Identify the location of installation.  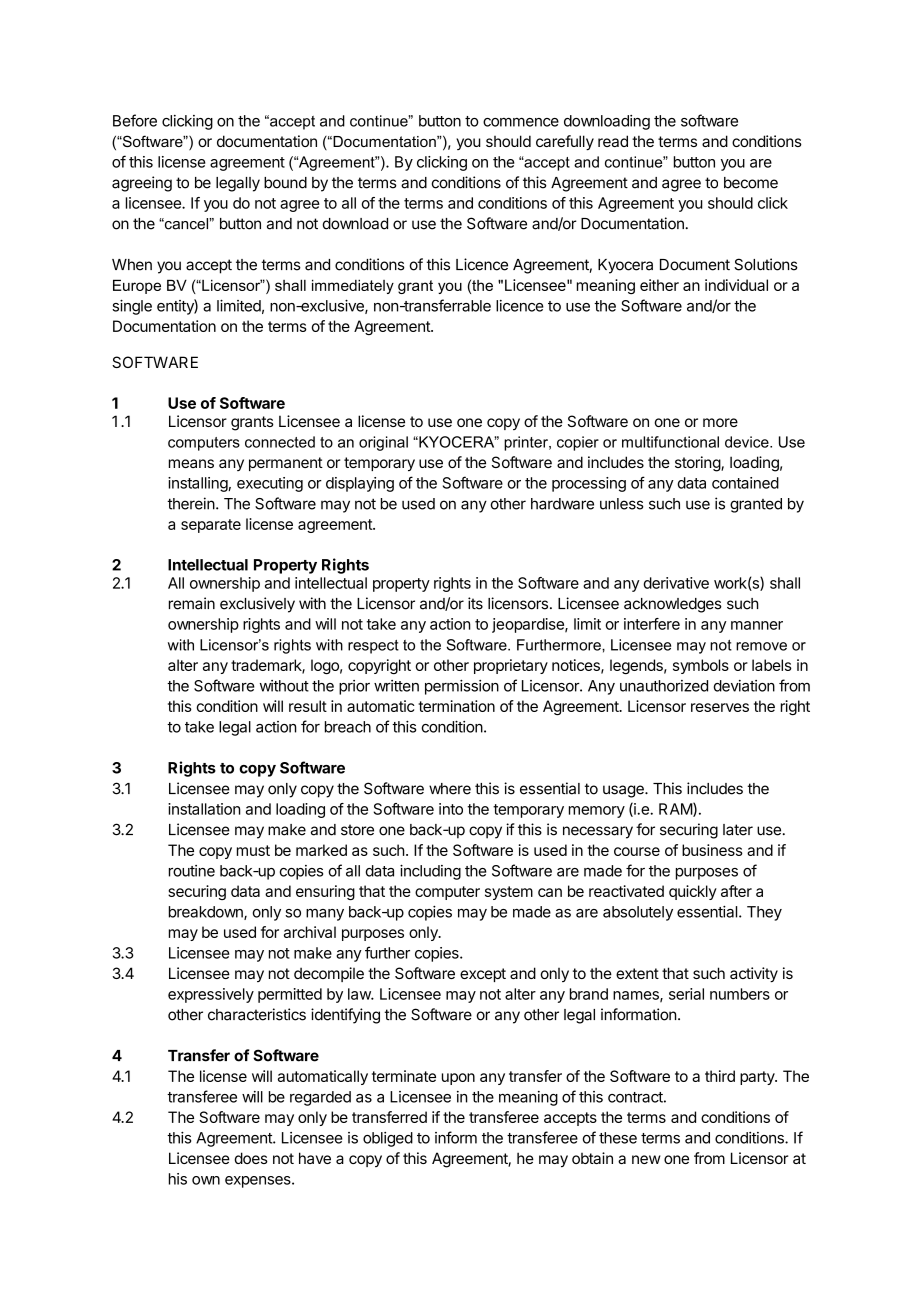
(204, 809).
